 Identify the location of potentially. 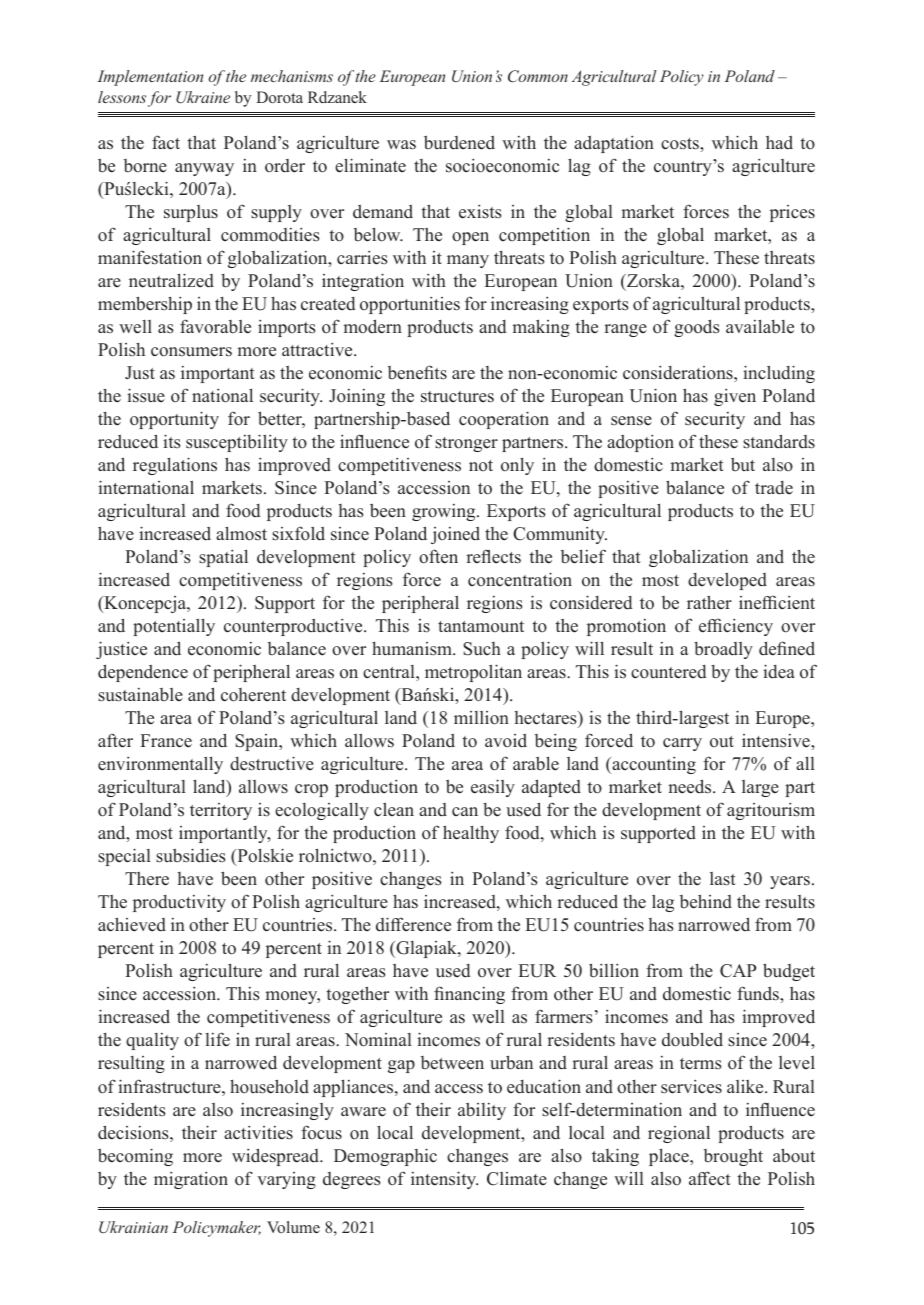
(174, 627).
